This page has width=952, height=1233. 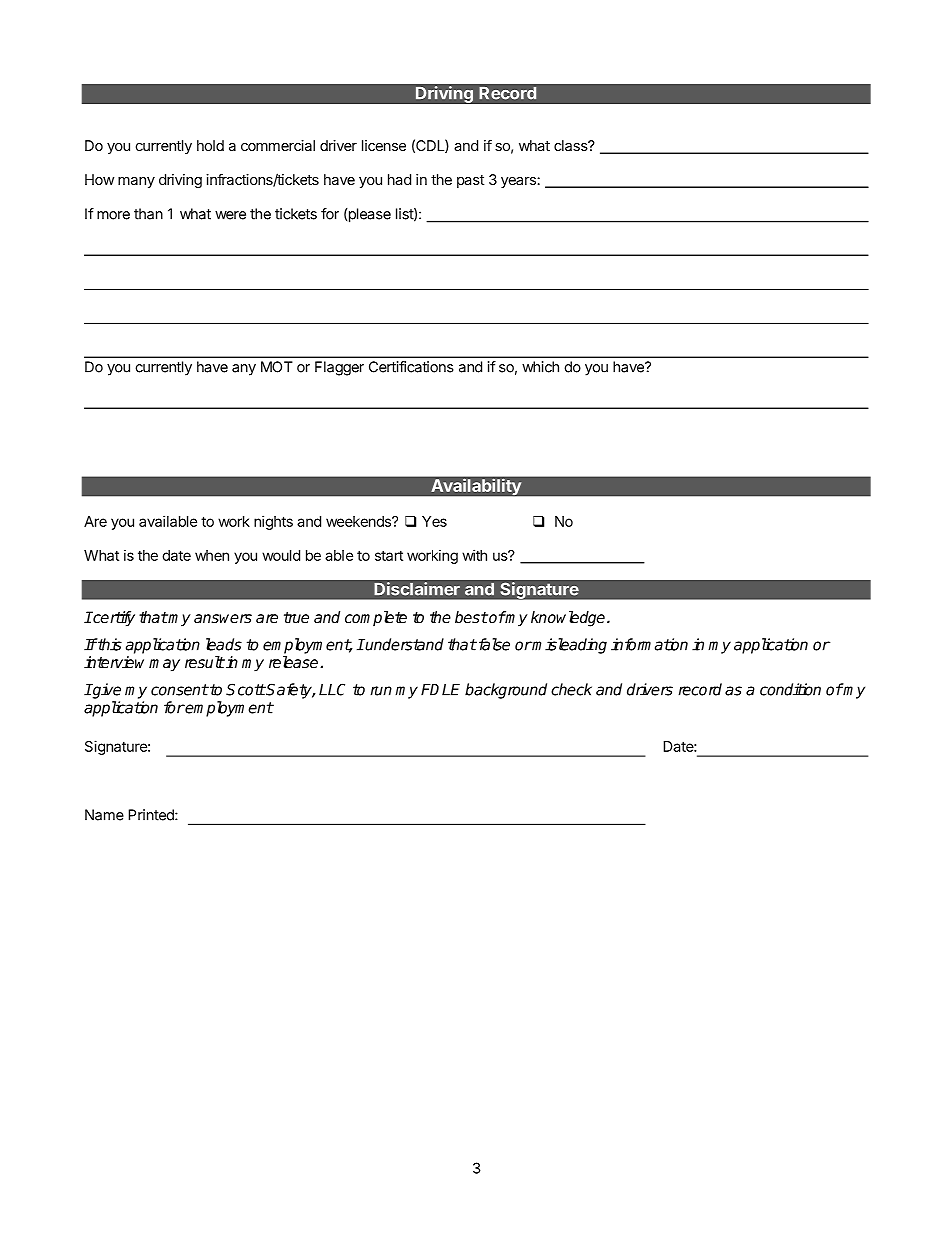 I want to click on FDLE, so click(x=440, y=690).
